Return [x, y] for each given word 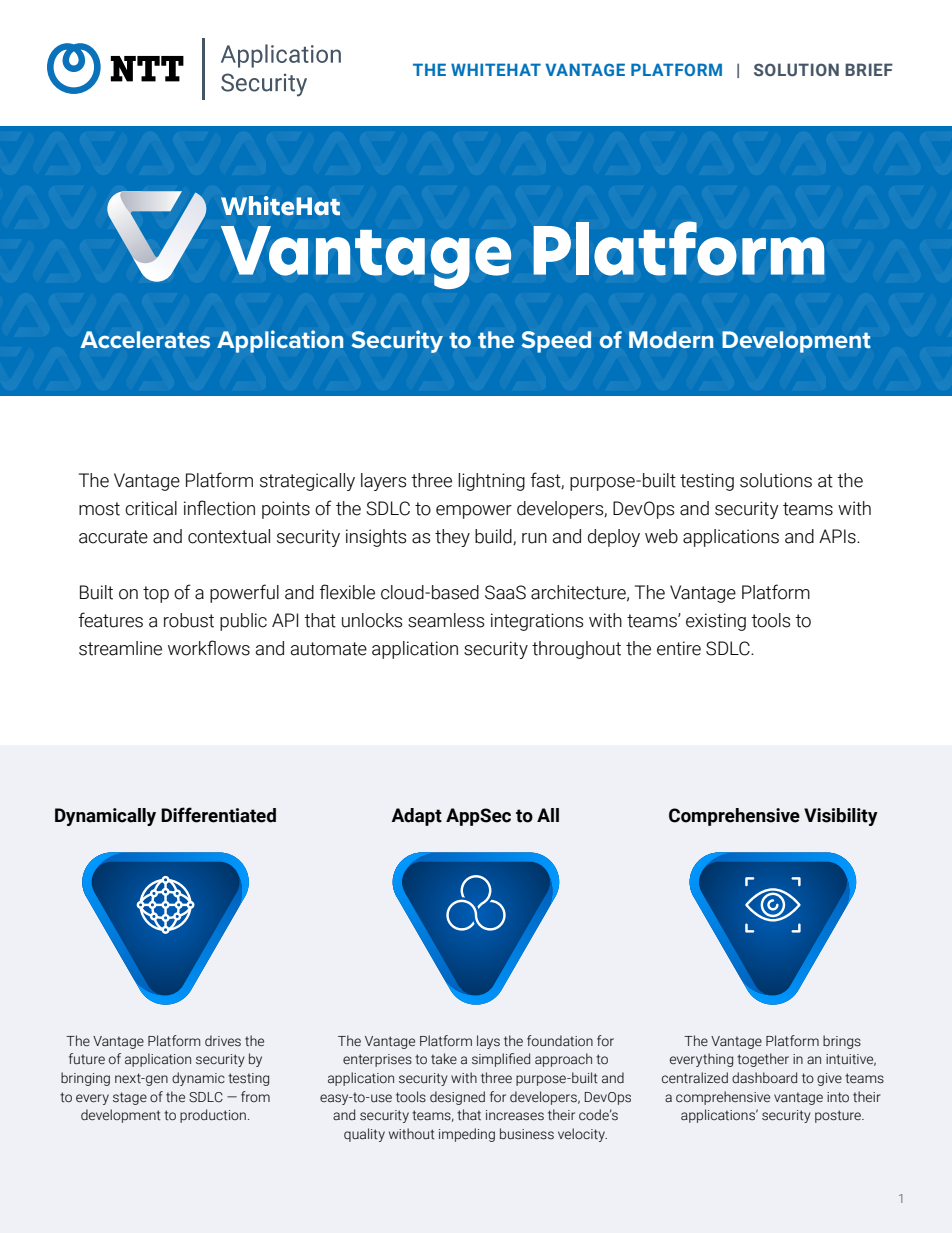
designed [457, 1098]
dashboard [764, 1078]
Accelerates [145, 339]
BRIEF [869, 69]
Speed [556, 342]
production [213, 1116]
